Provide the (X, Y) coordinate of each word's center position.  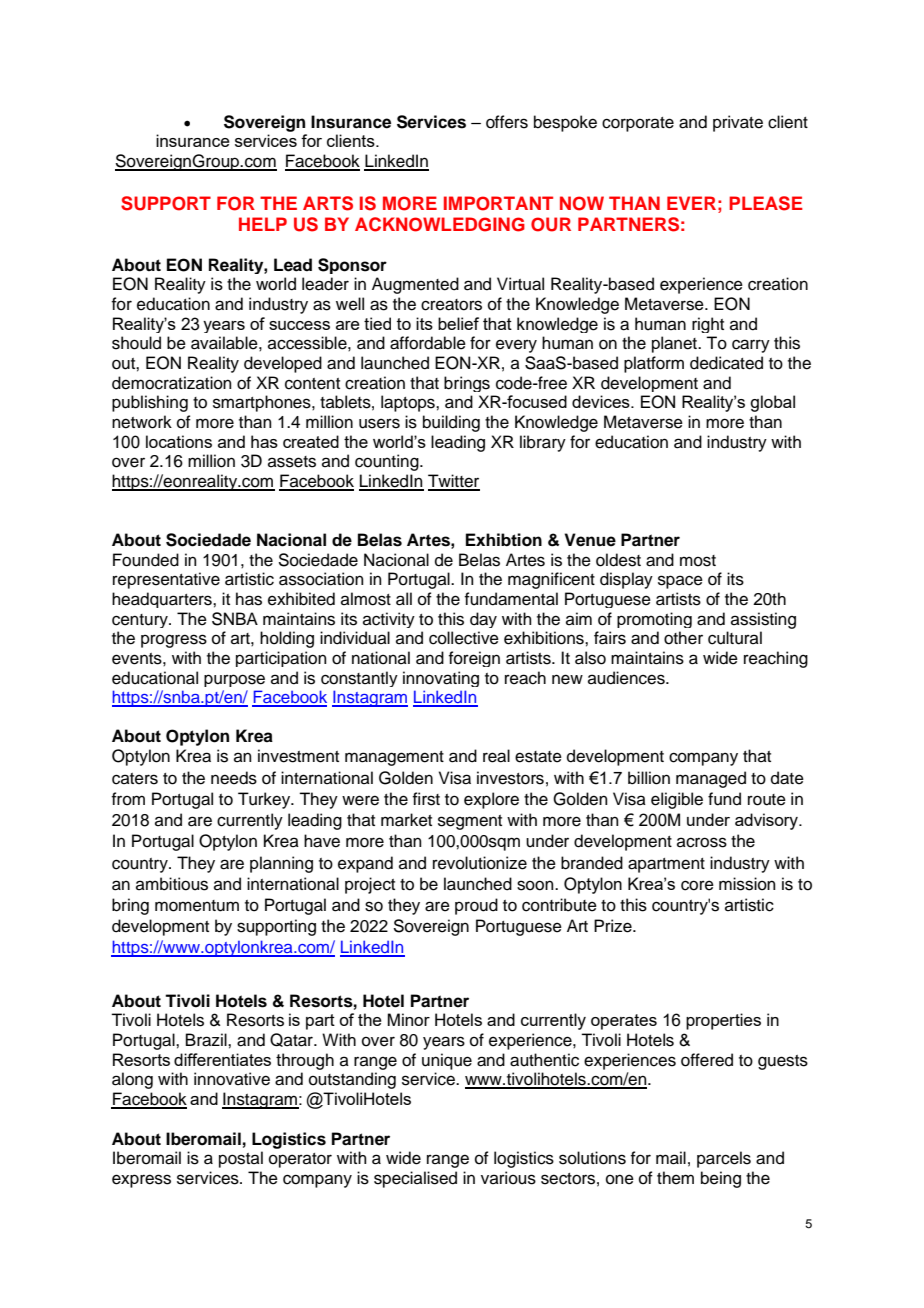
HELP (263, 224)
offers (507, 122)
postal (241, 1159)
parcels (724, 1159)
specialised (415, 1179)
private (738, 123)
